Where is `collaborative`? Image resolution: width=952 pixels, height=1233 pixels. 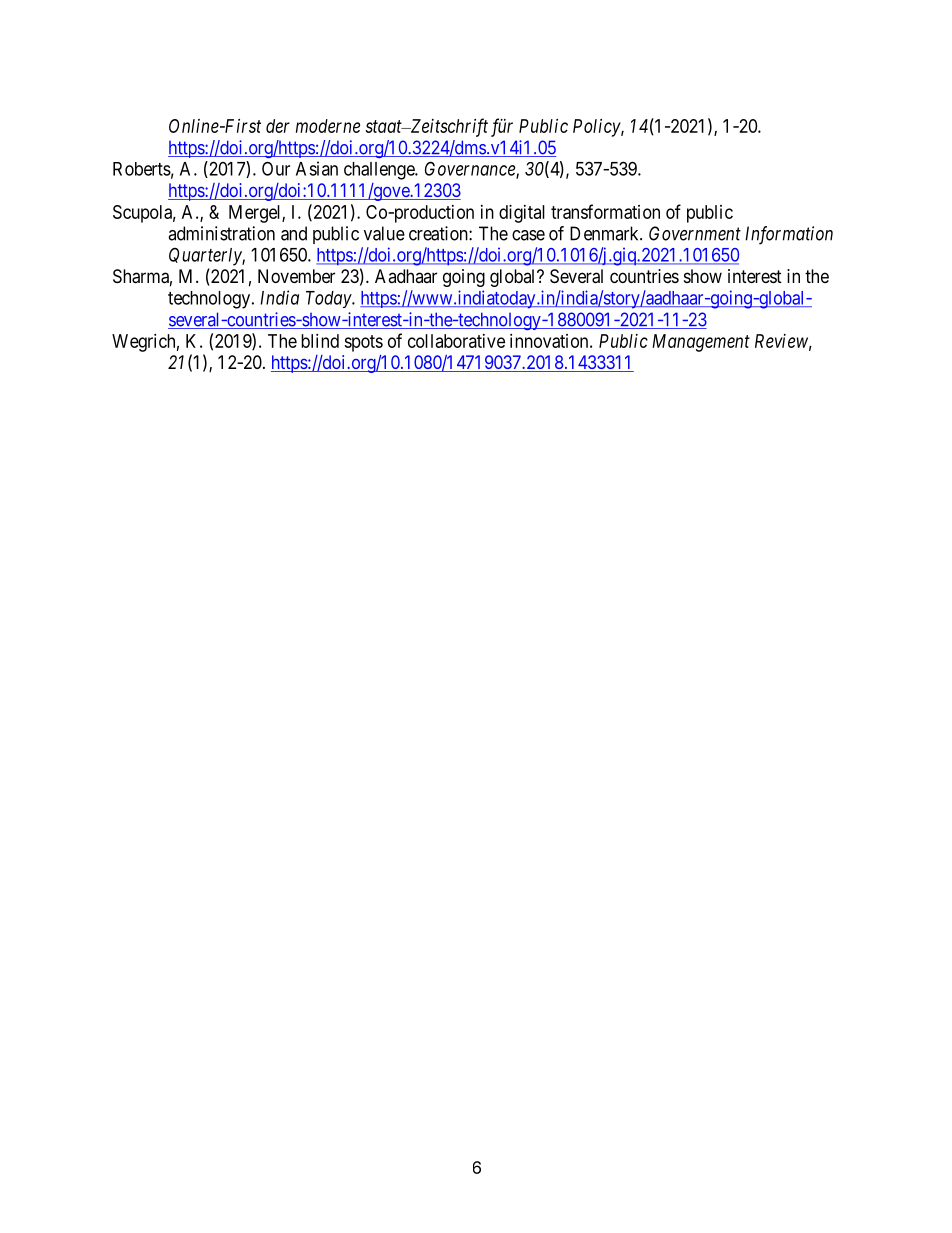 collaborative is located at coordinates (456, 341).
